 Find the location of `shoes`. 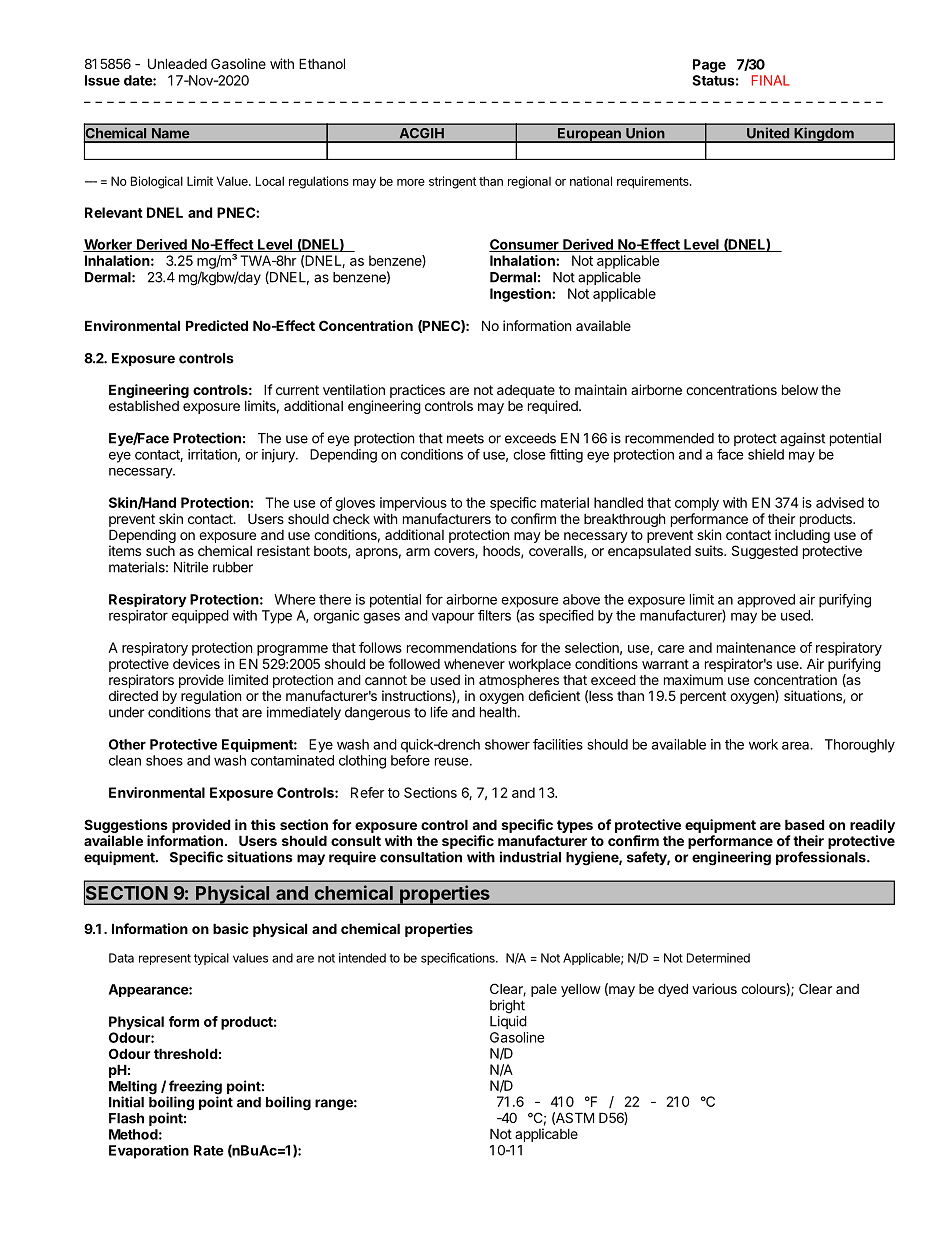

shoes is located at coordinates (164, 760).
